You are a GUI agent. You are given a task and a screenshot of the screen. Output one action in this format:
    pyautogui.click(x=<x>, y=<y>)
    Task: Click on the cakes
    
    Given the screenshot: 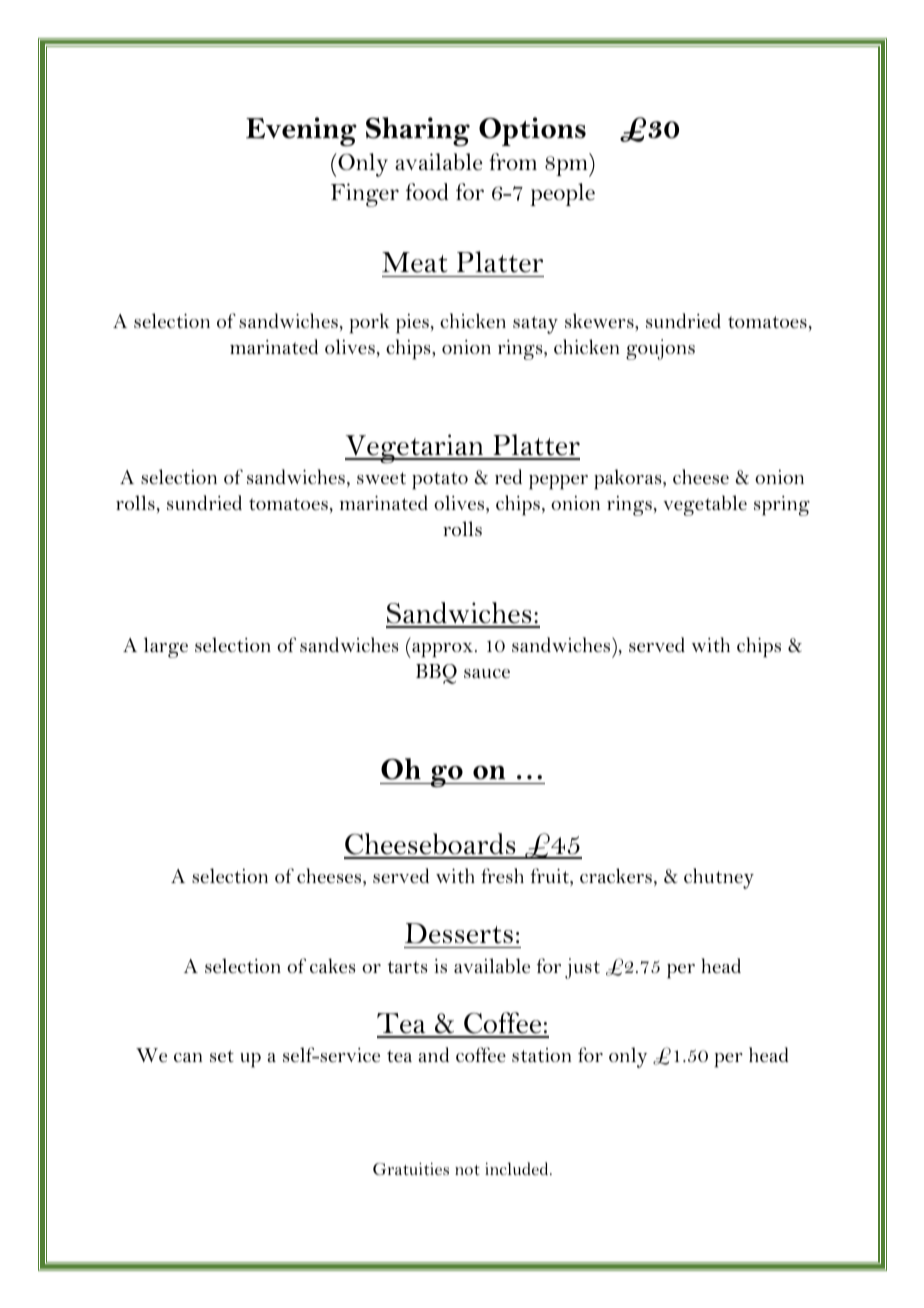 What is the action you would take?
    pyautogui.click(x=333, y=966)
